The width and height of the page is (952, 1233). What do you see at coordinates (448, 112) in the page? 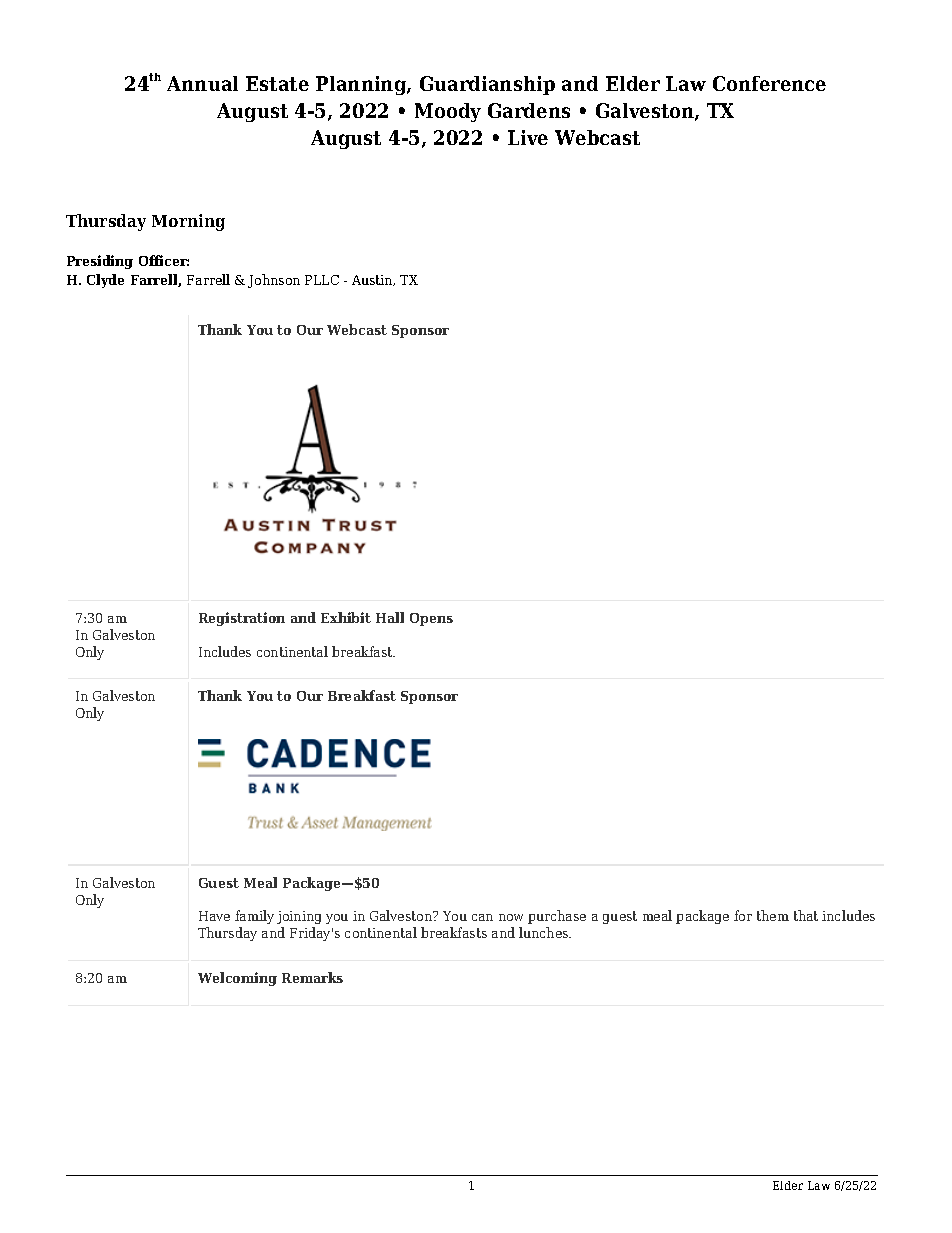
I see `Moody` at bounding box center [448, 112].
